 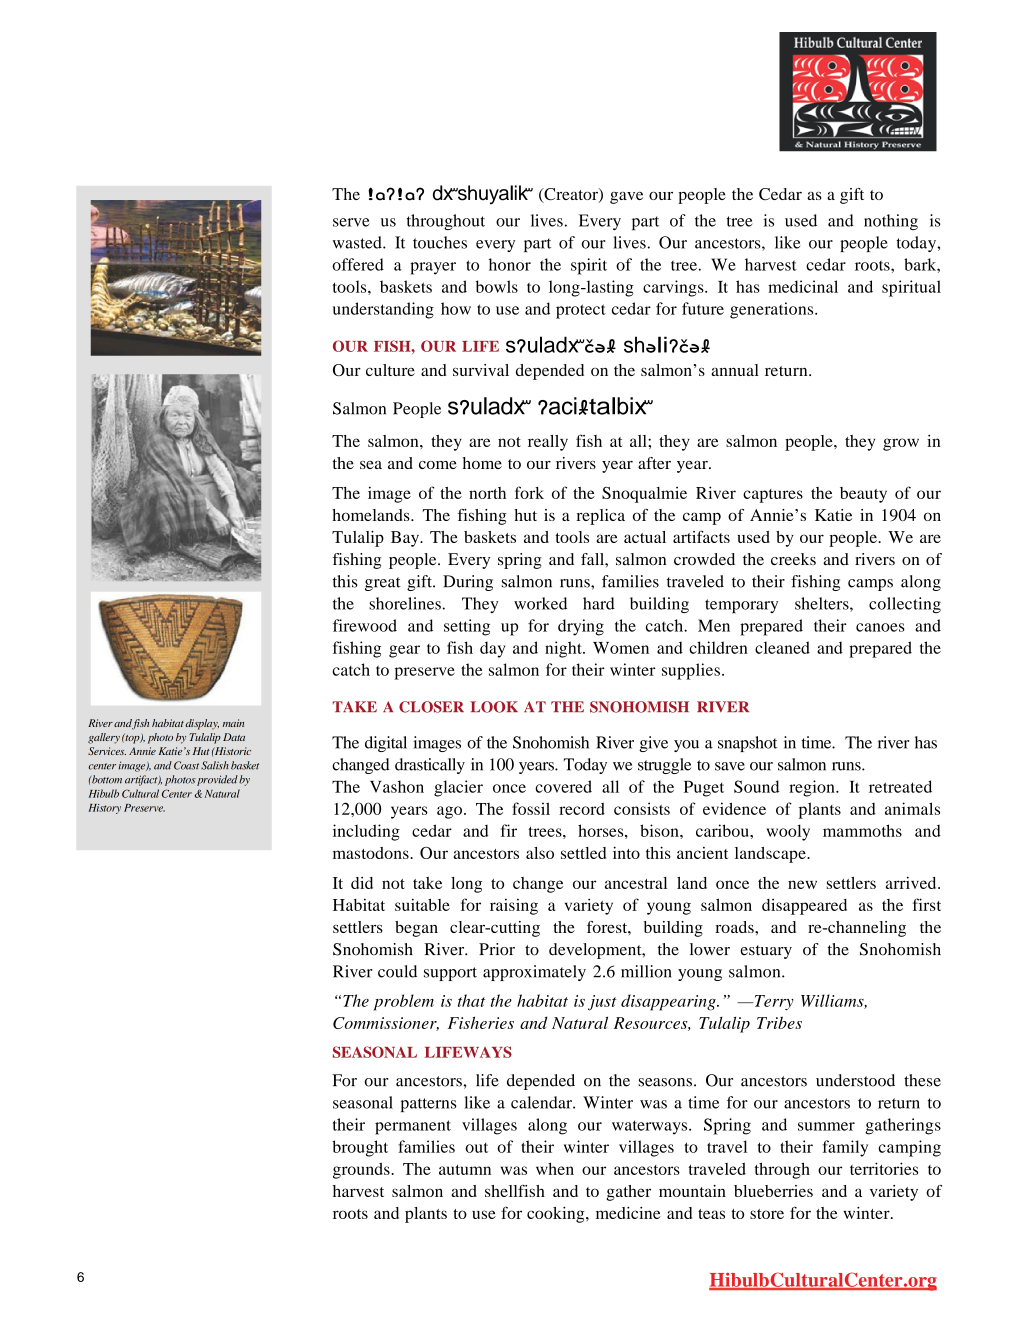 I want to click on Prior, so click(x=497, y=949).
